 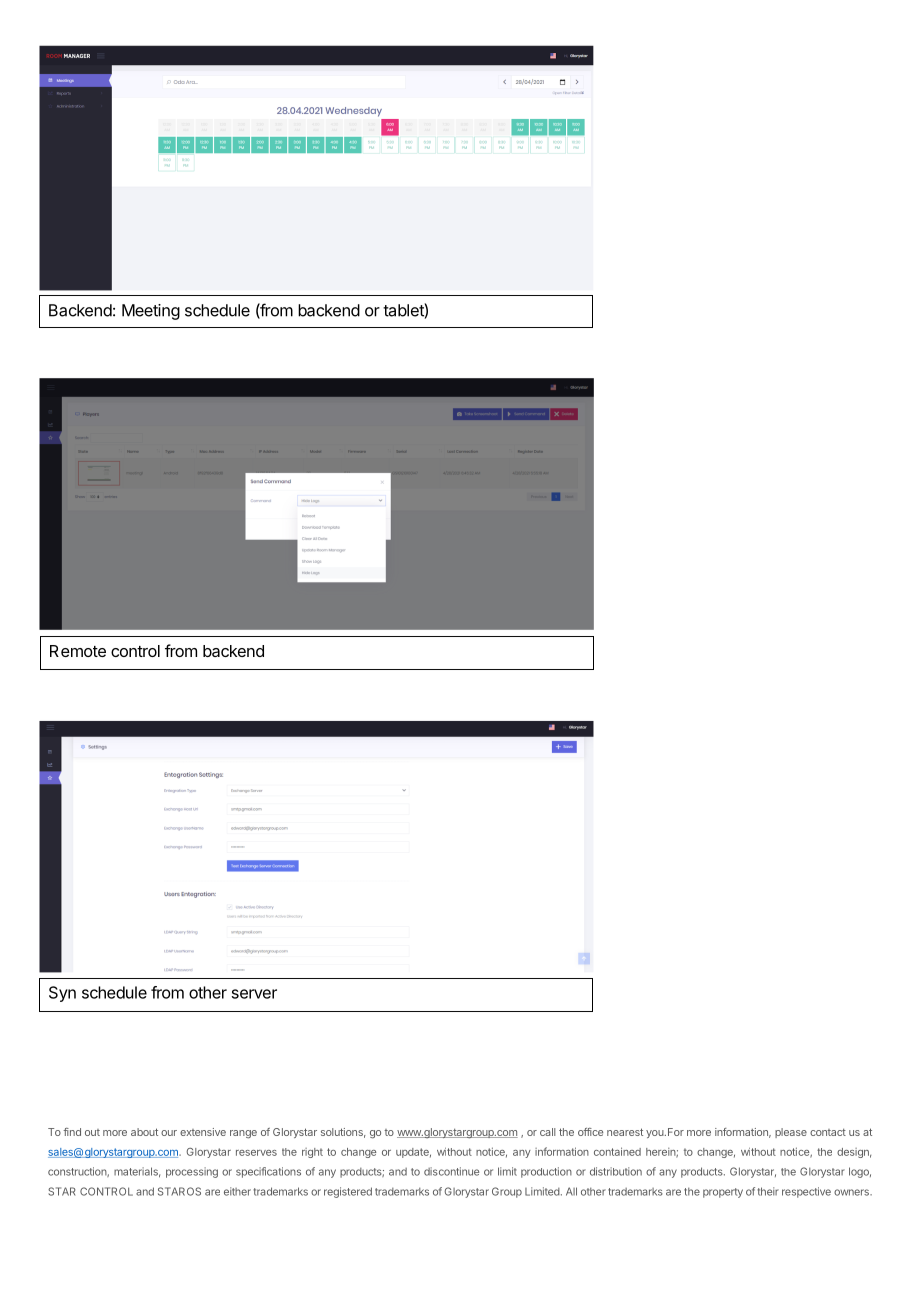 I want to click on Meeting, so click(x=151, y=312).
